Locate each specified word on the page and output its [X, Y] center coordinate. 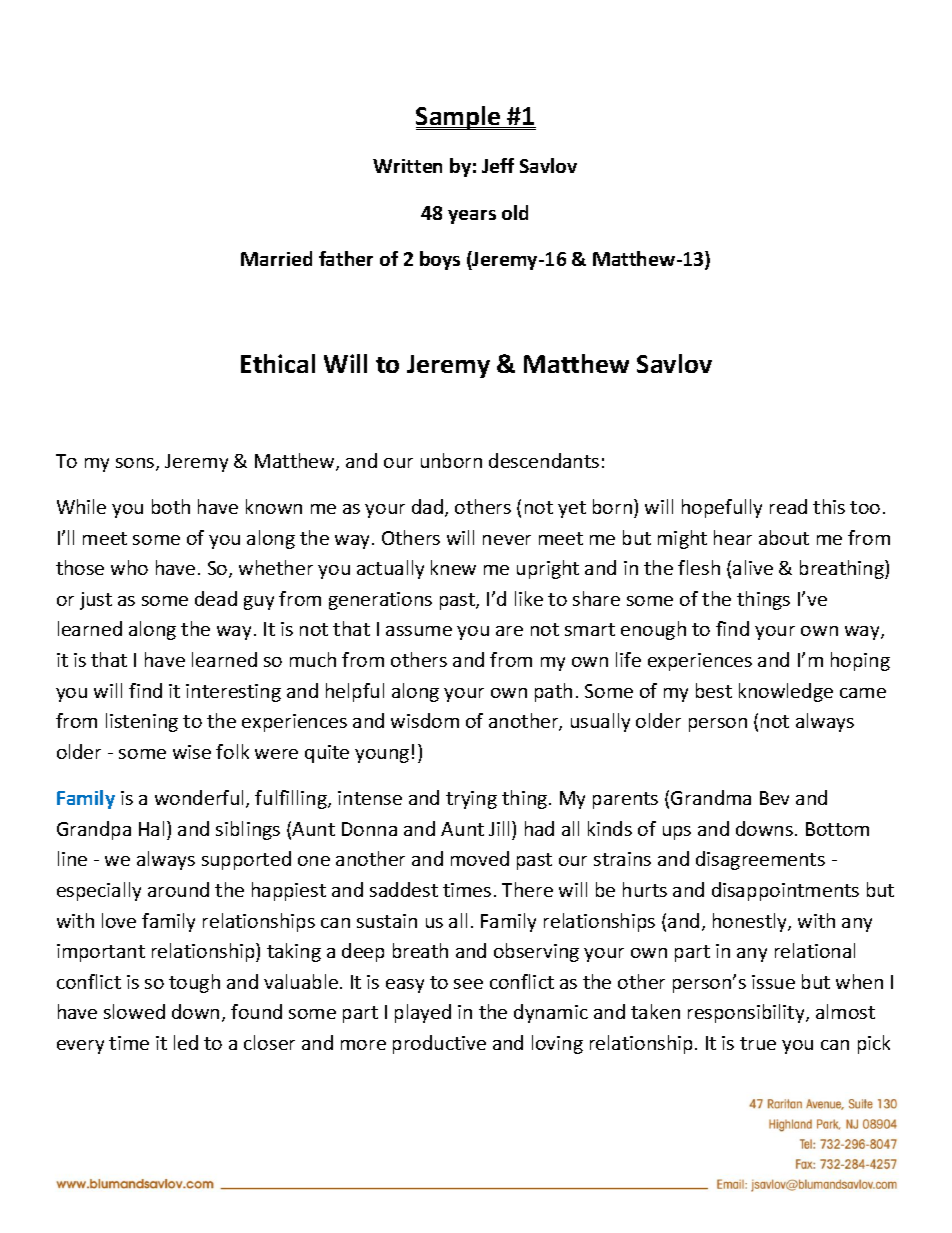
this [829, 506]
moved [480, 858]
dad [427, 506]
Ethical [278, 363]
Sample [459, 118]
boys [440, 260]
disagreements [760, 860]
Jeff [498, 165]
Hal [151, 828]
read [788, 506]
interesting [233, 693]
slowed [134, 1011]
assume [419, 631]
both [171, 506]
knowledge [786, 692]
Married [276, 258]
